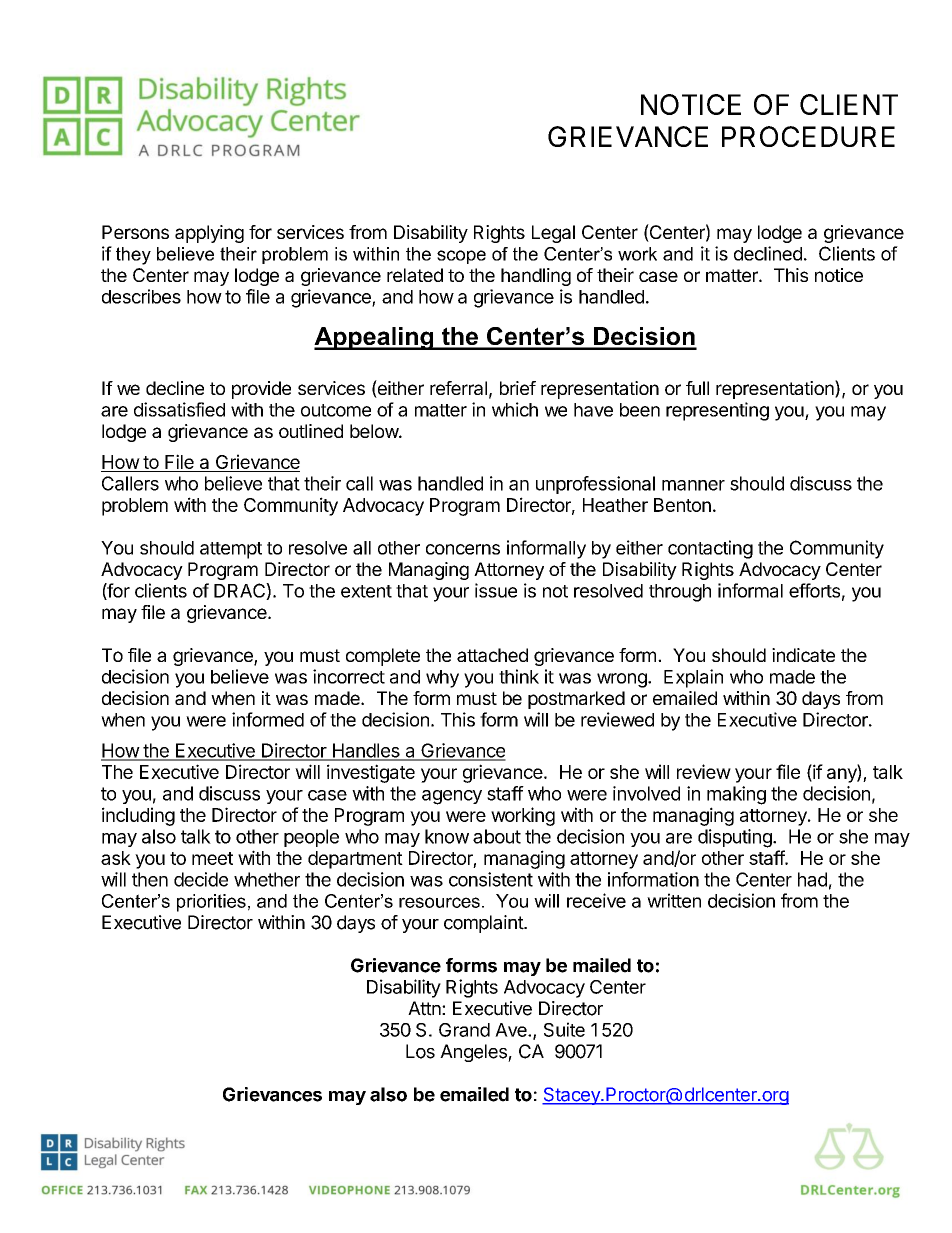 The image size is (952, 1233). I want to click on Legal, so click(553, 234).
